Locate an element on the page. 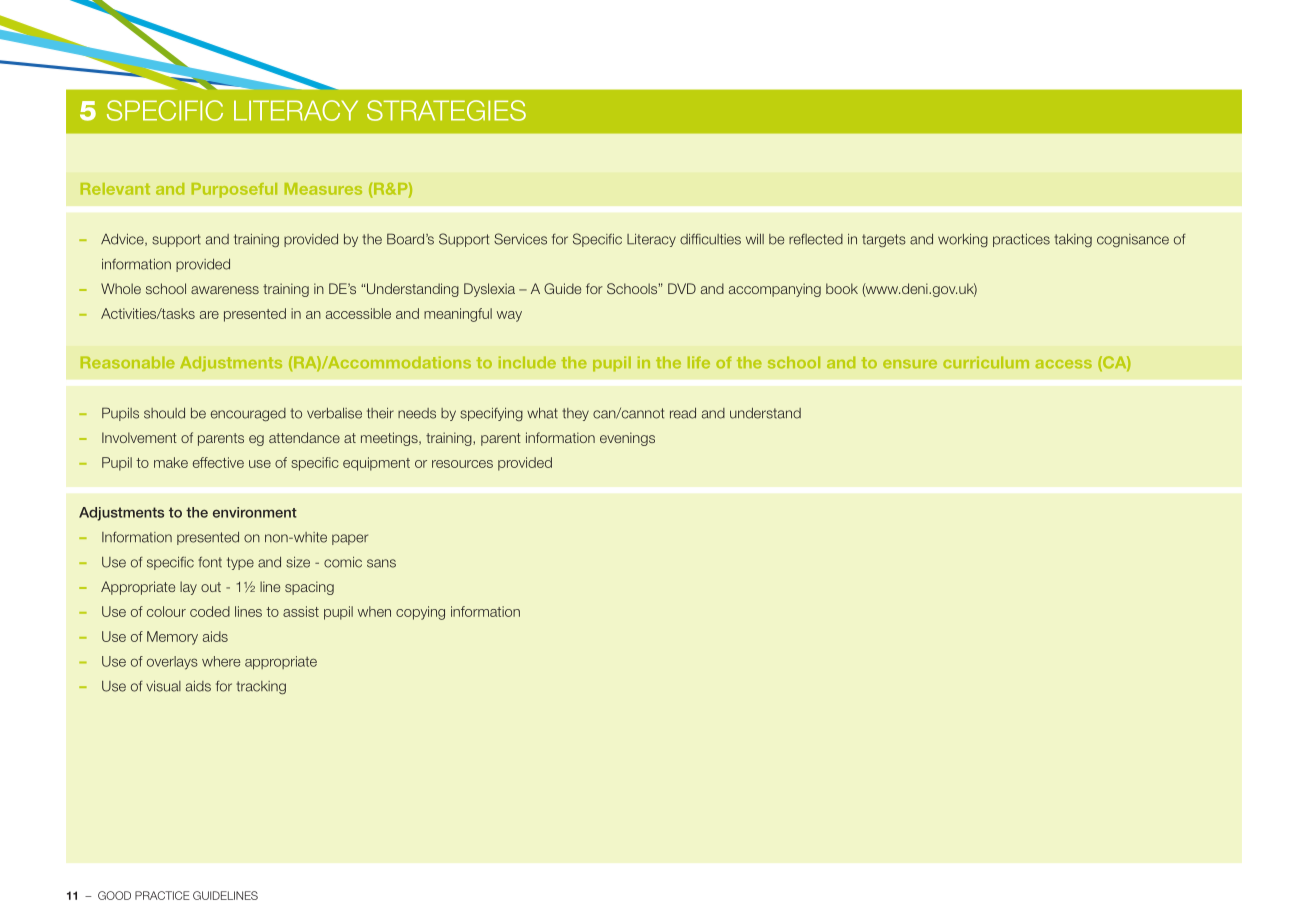  working is located at coordinates (963, 240).
